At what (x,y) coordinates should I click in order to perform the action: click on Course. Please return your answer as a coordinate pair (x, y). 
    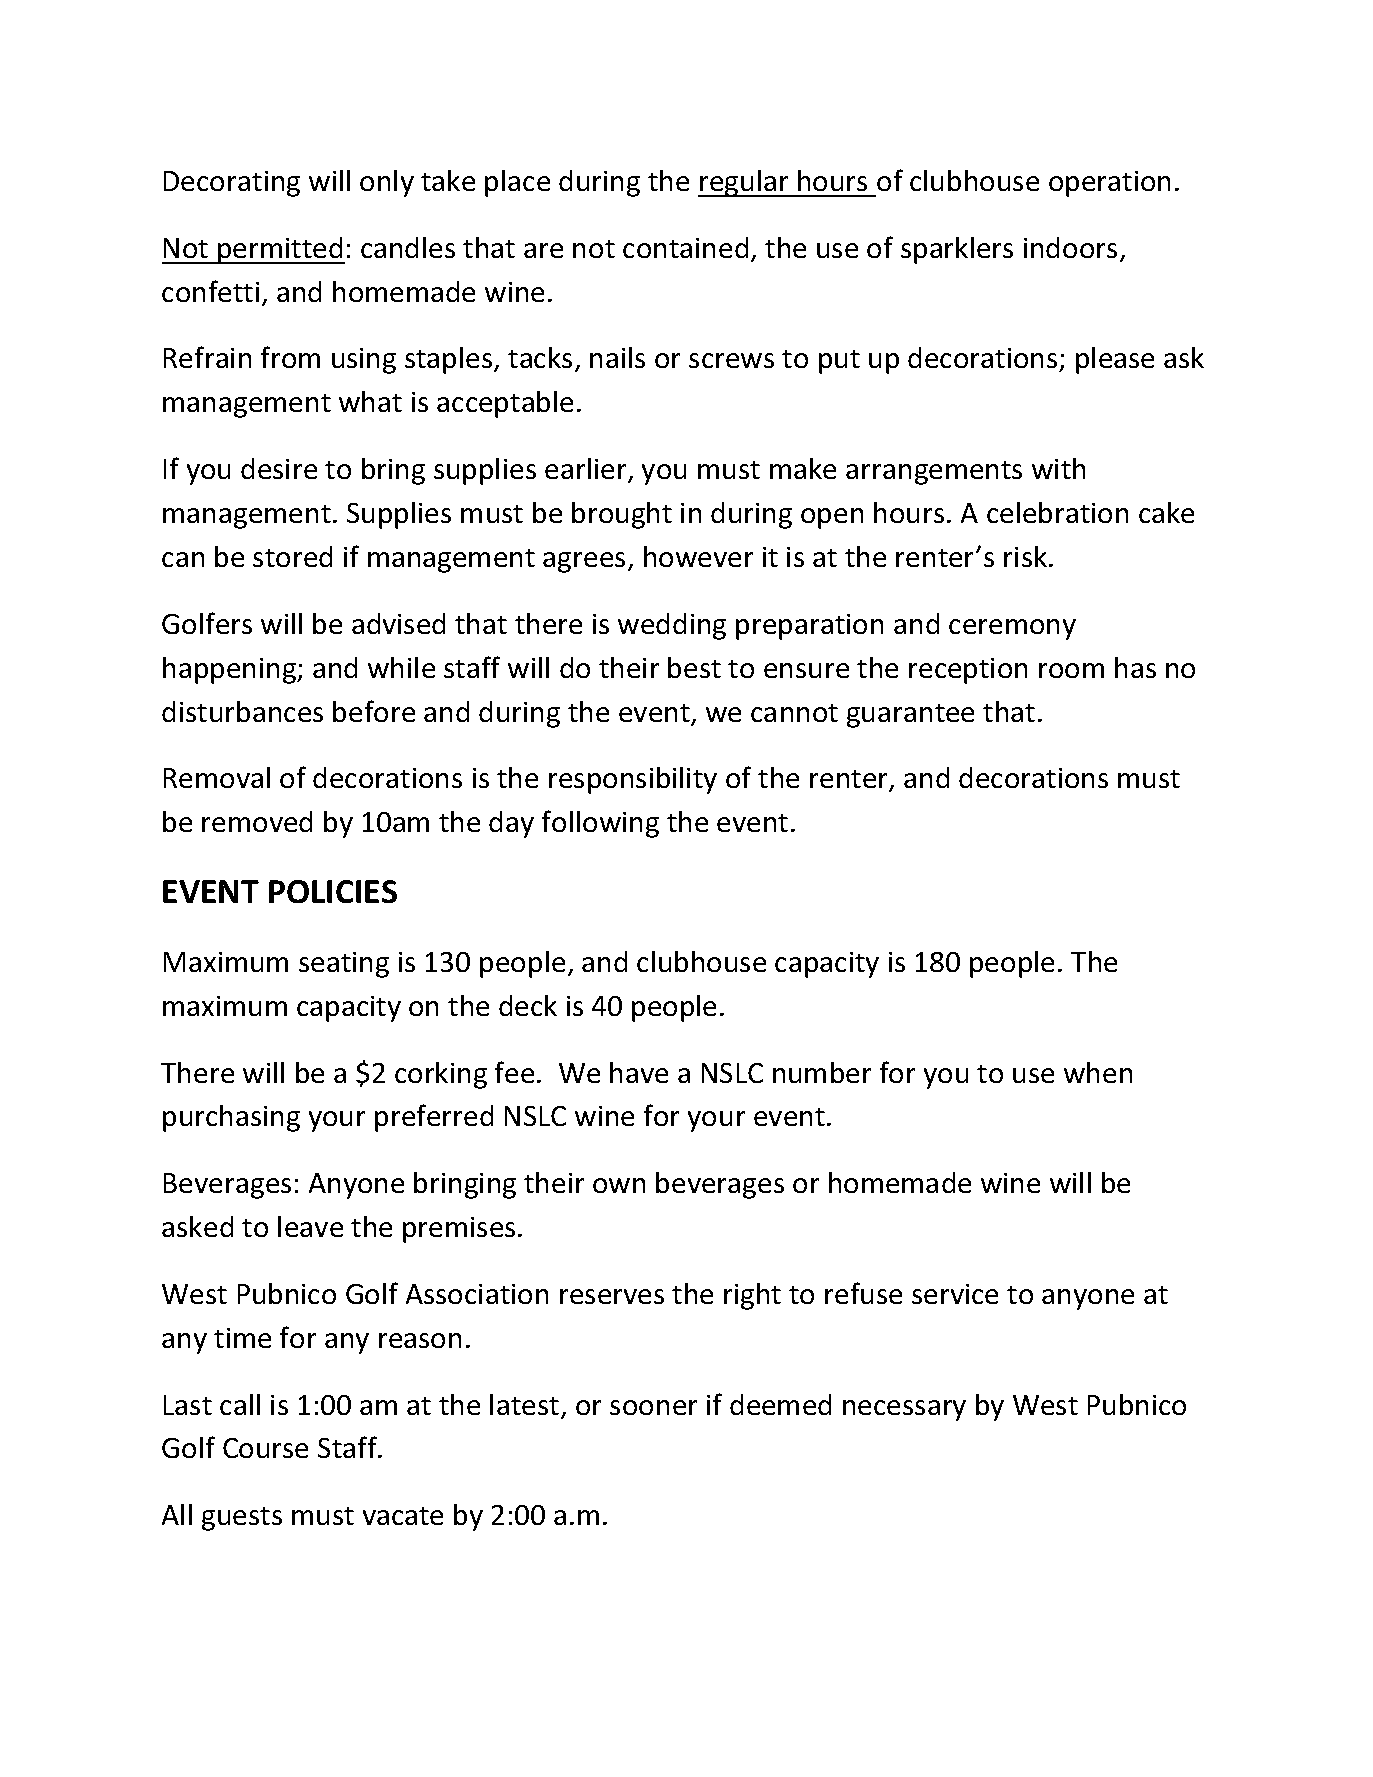
    Looking at the image, I should click on (265, 1448).
